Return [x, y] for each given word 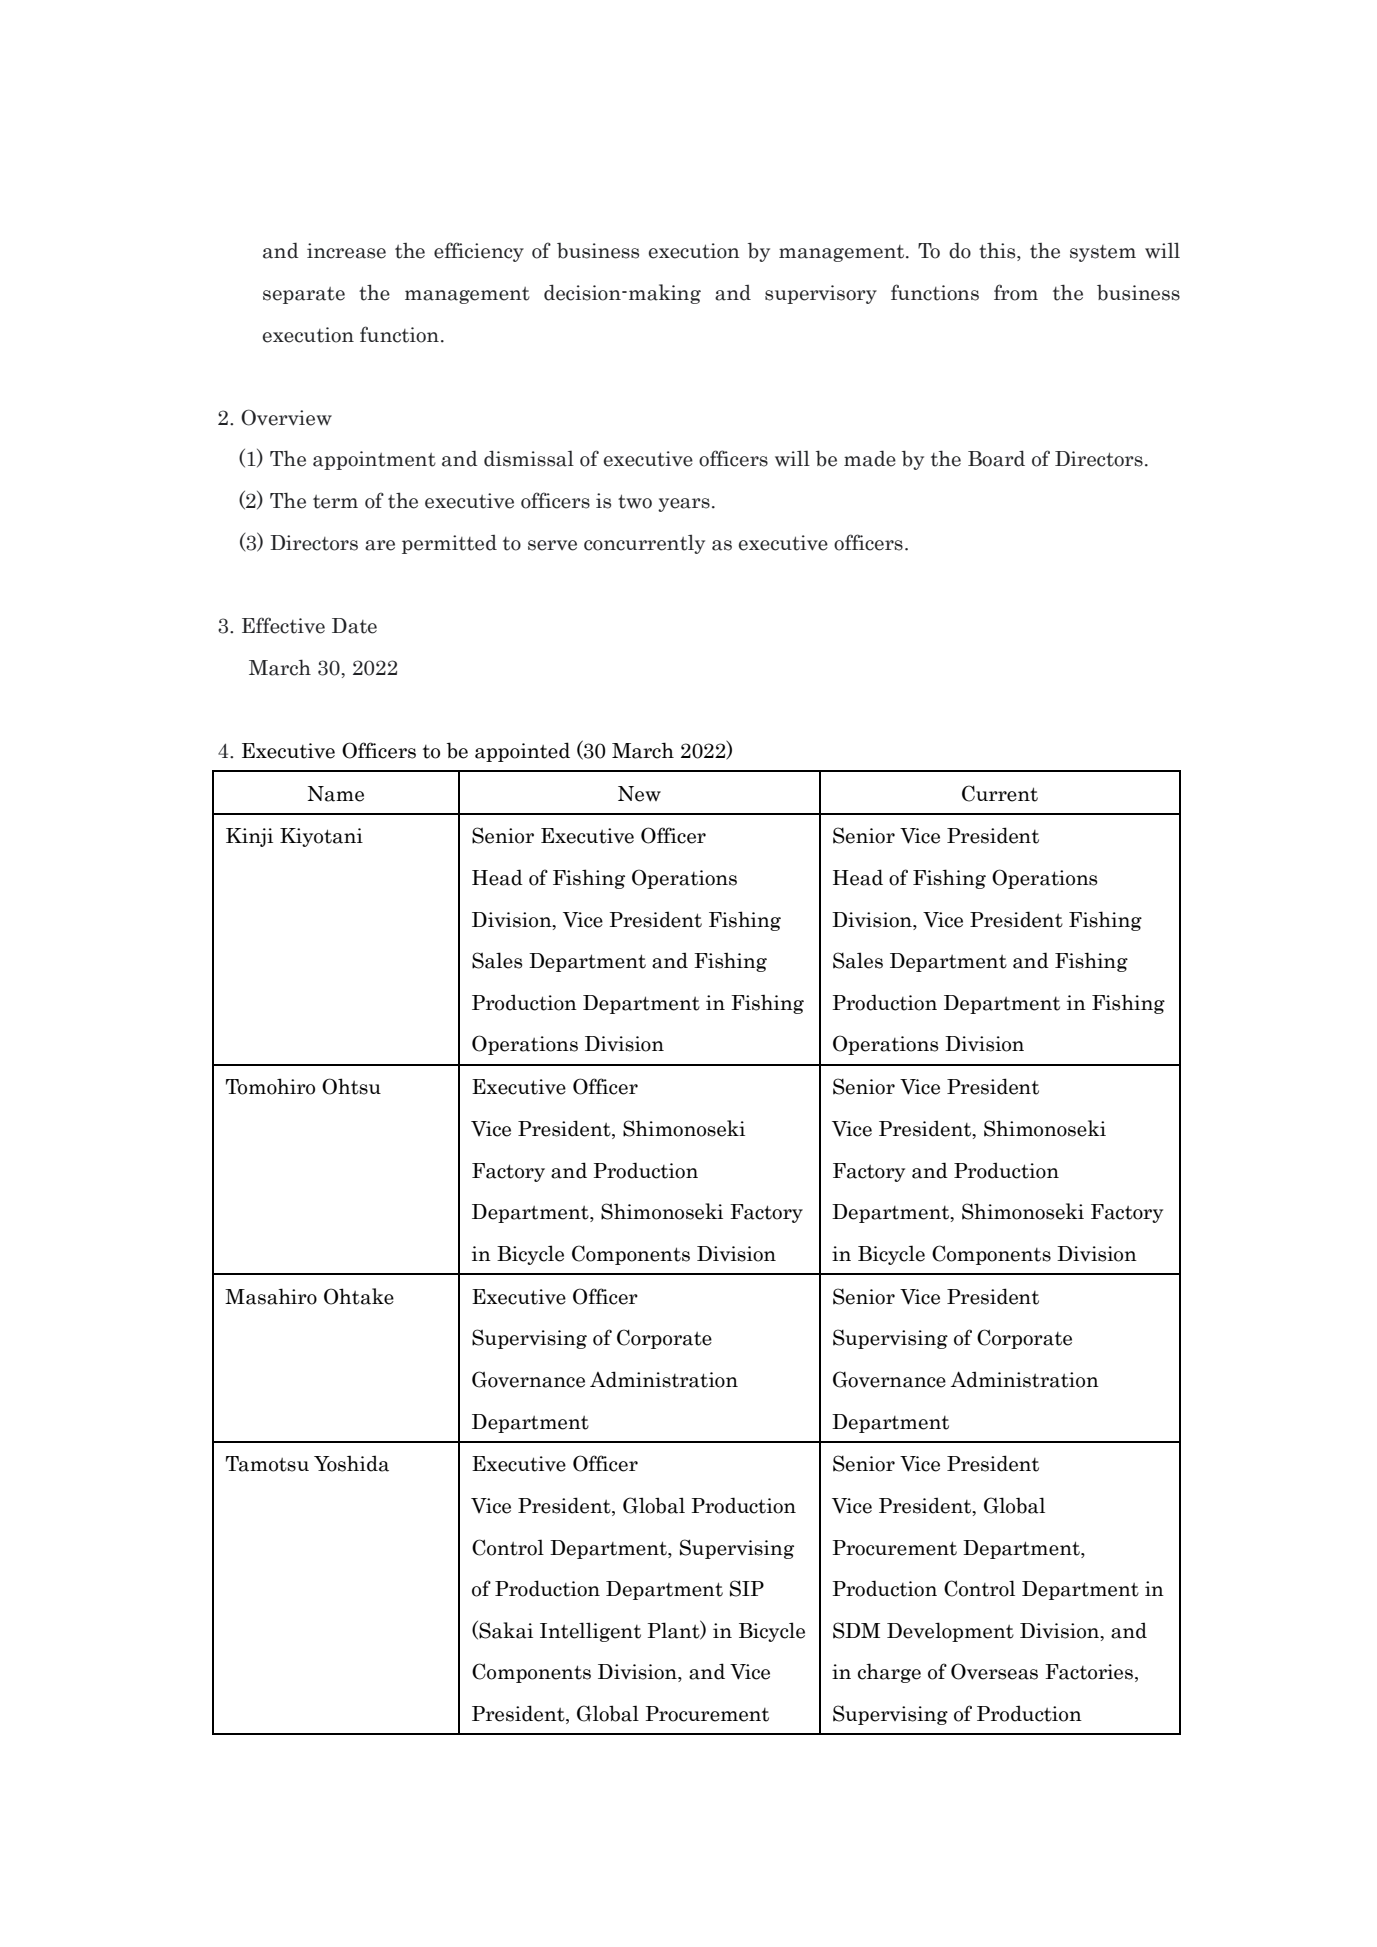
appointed [522, 752]
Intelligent [590, 1632]
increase [346, 251]
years [684, 505]
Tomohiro [270, 1086]
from [1016, 292]
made [870, 458]
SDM [856, 1630]
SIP [747, 1588]
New [639, 794]
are [380, 545]
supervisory [821, 294]
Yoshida [351, 1463]
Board [996, 458]
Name [336, 794]
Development [950, 1632]
